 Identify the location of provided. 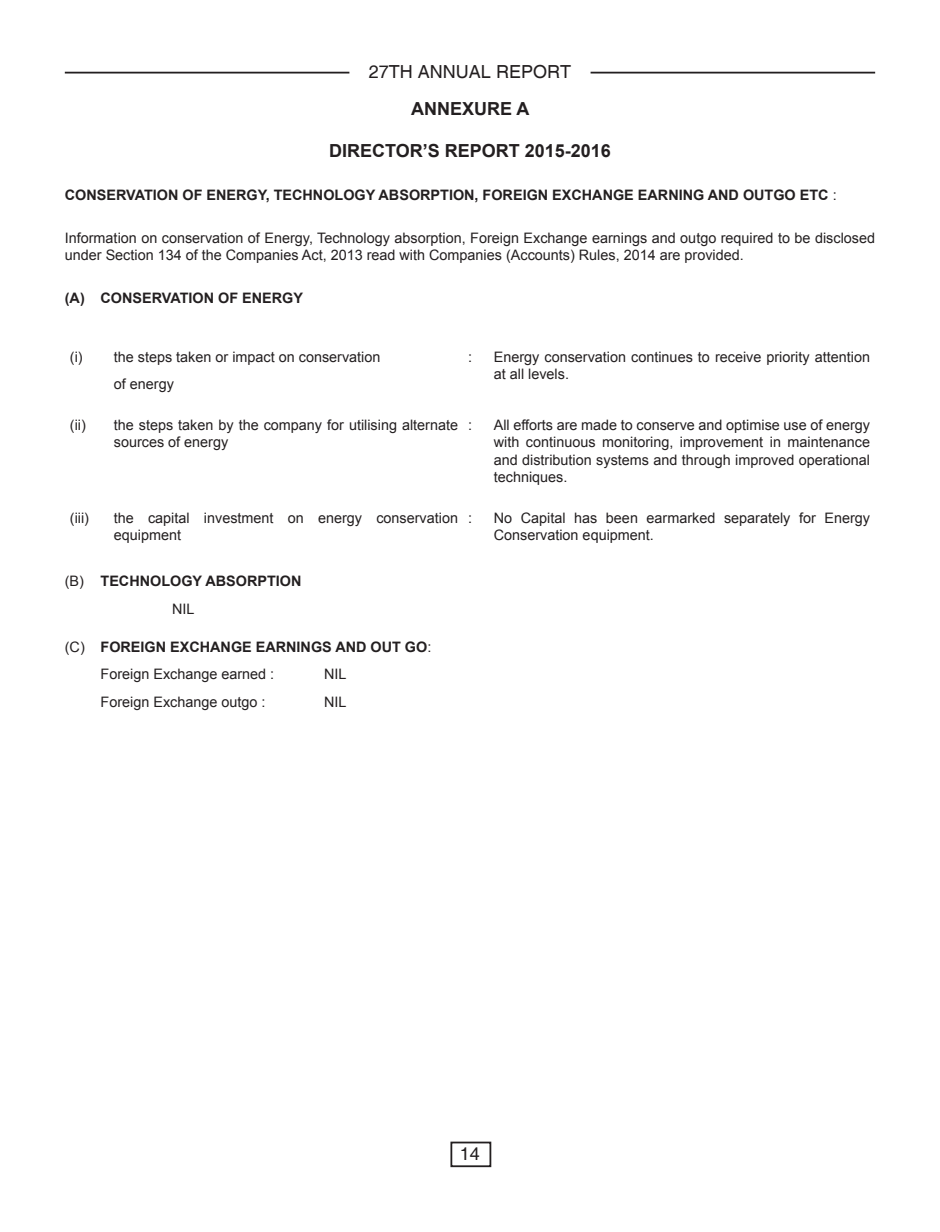
(712, 256).
